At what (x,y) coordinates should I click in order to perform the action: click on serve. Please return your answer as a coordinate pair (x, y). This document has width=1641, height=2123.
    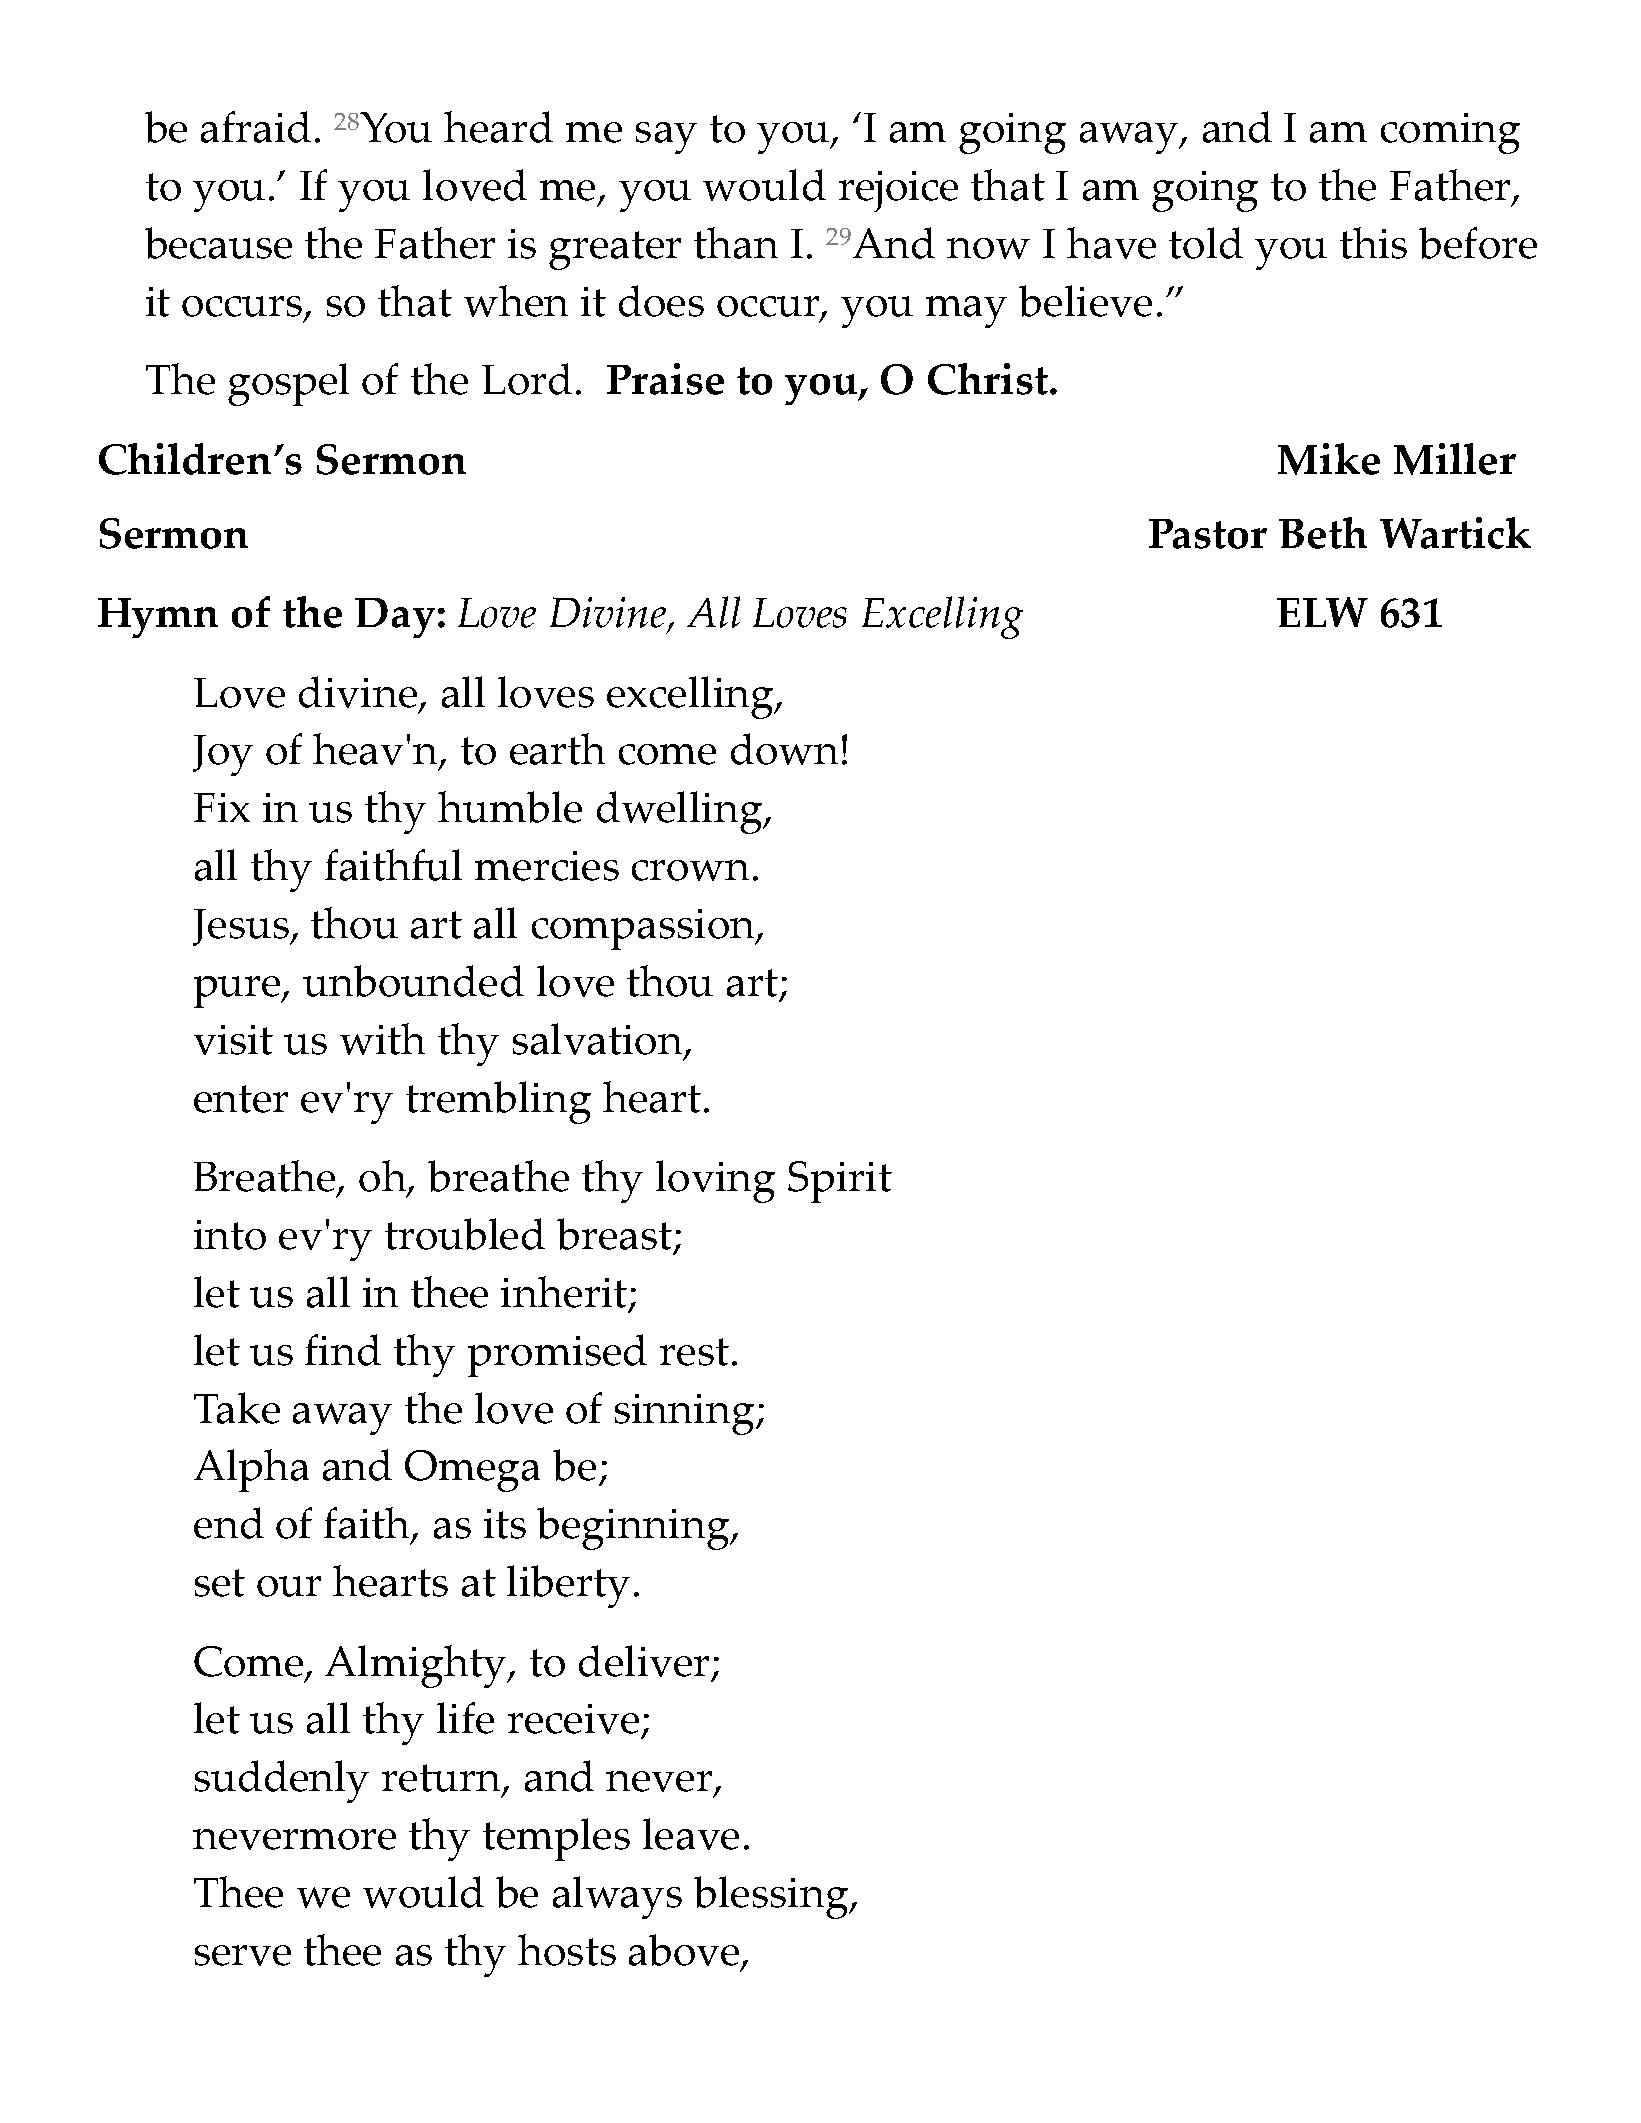
    Looking at the image, I should click on (243, 1955).
